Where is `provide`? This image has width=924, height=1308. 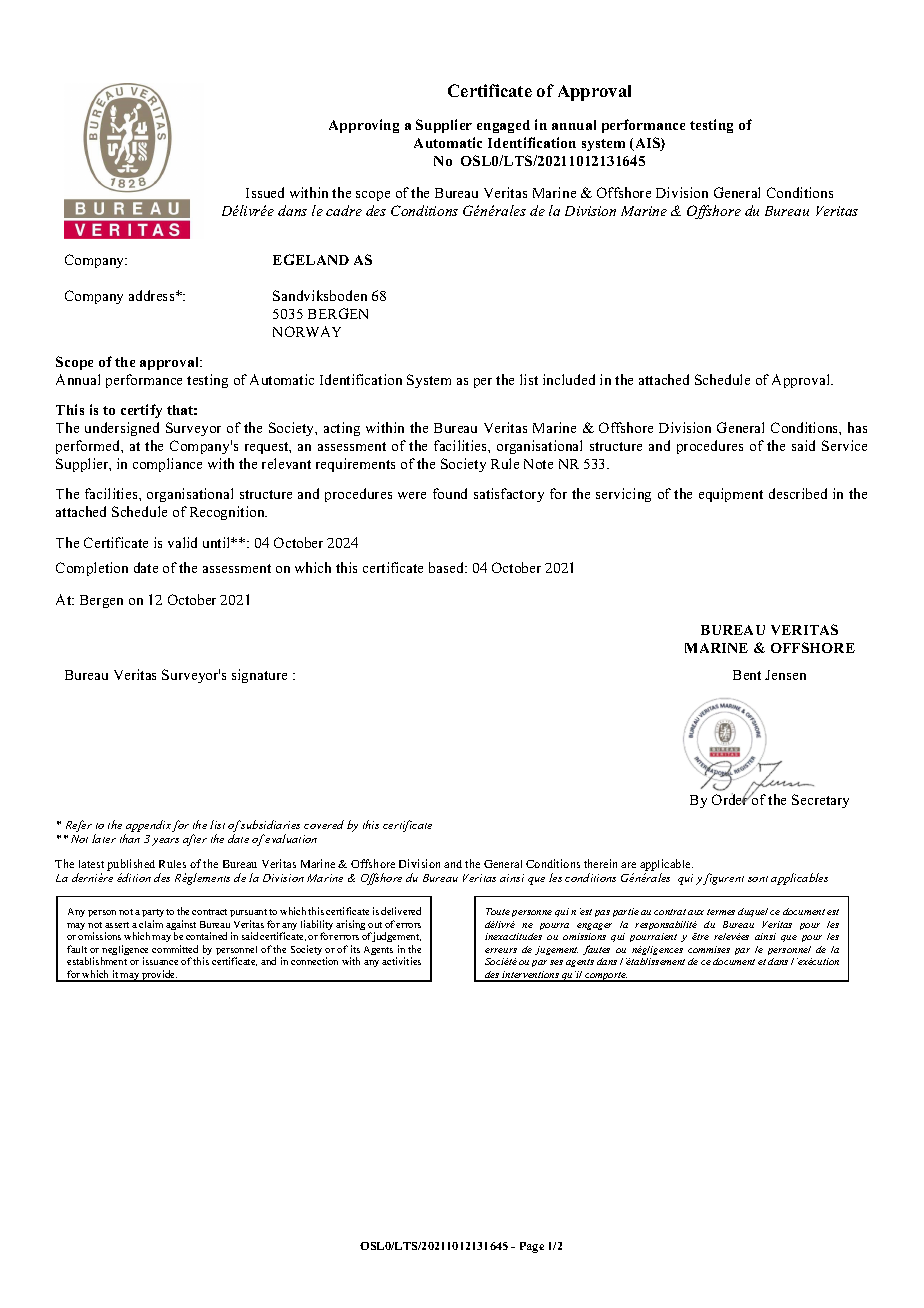
provide is located at coordinates (159, 976).
